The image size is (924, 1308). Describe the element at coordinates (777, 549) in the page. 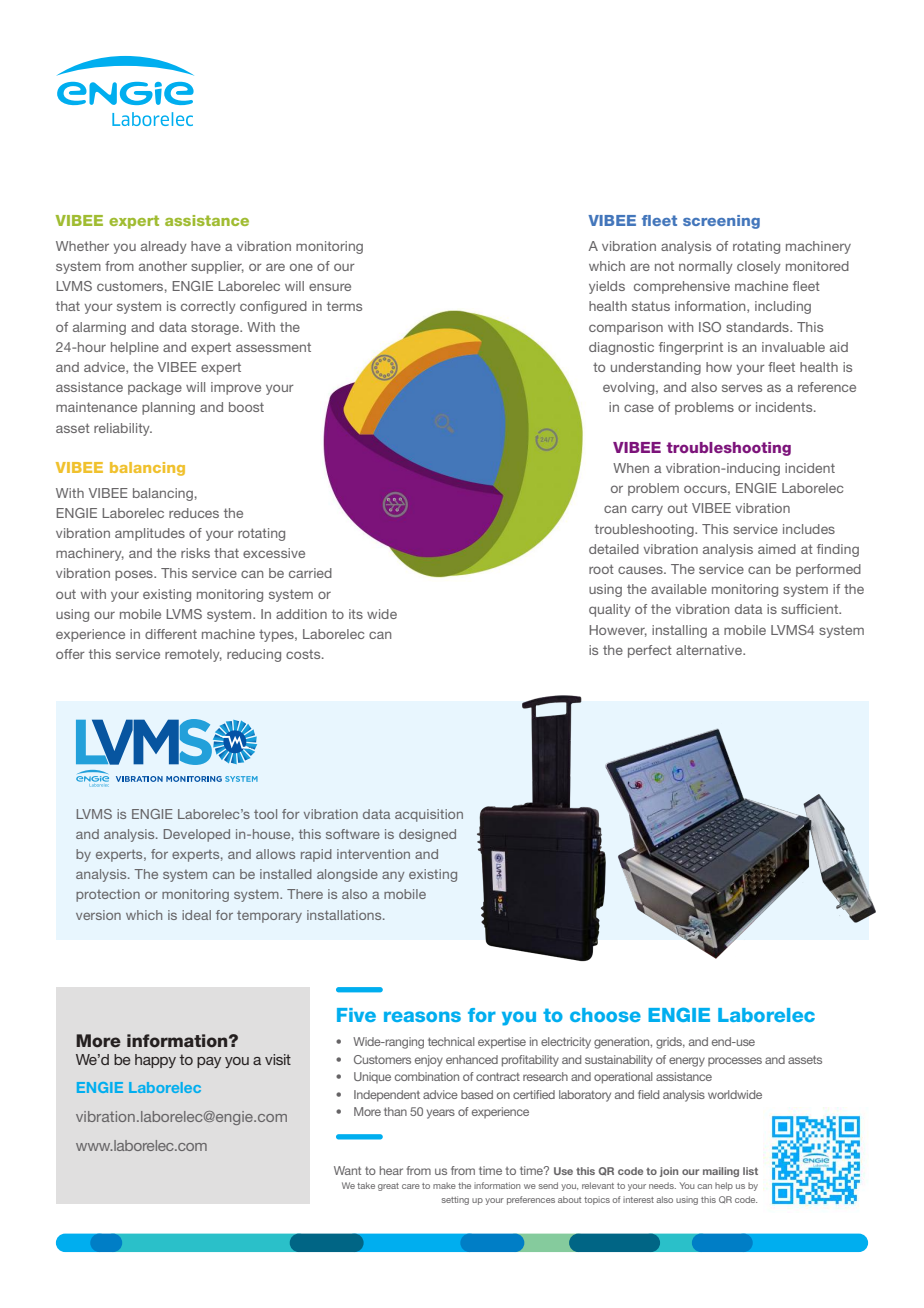

I see `aimed` at that location.
